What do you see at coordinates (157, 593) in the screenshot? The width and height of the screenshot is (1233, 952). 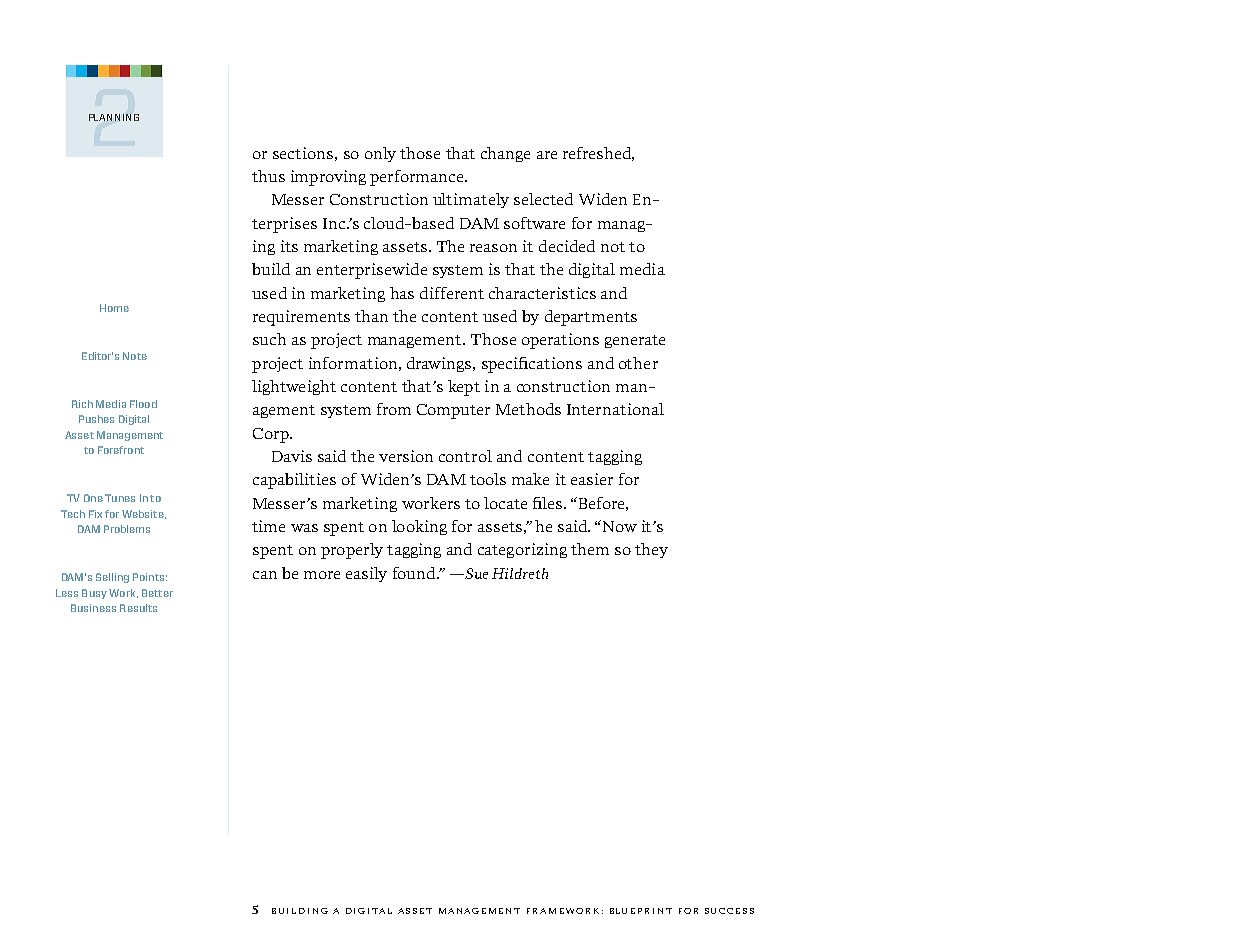 I see `Better` at bounding box center [157, 593].
